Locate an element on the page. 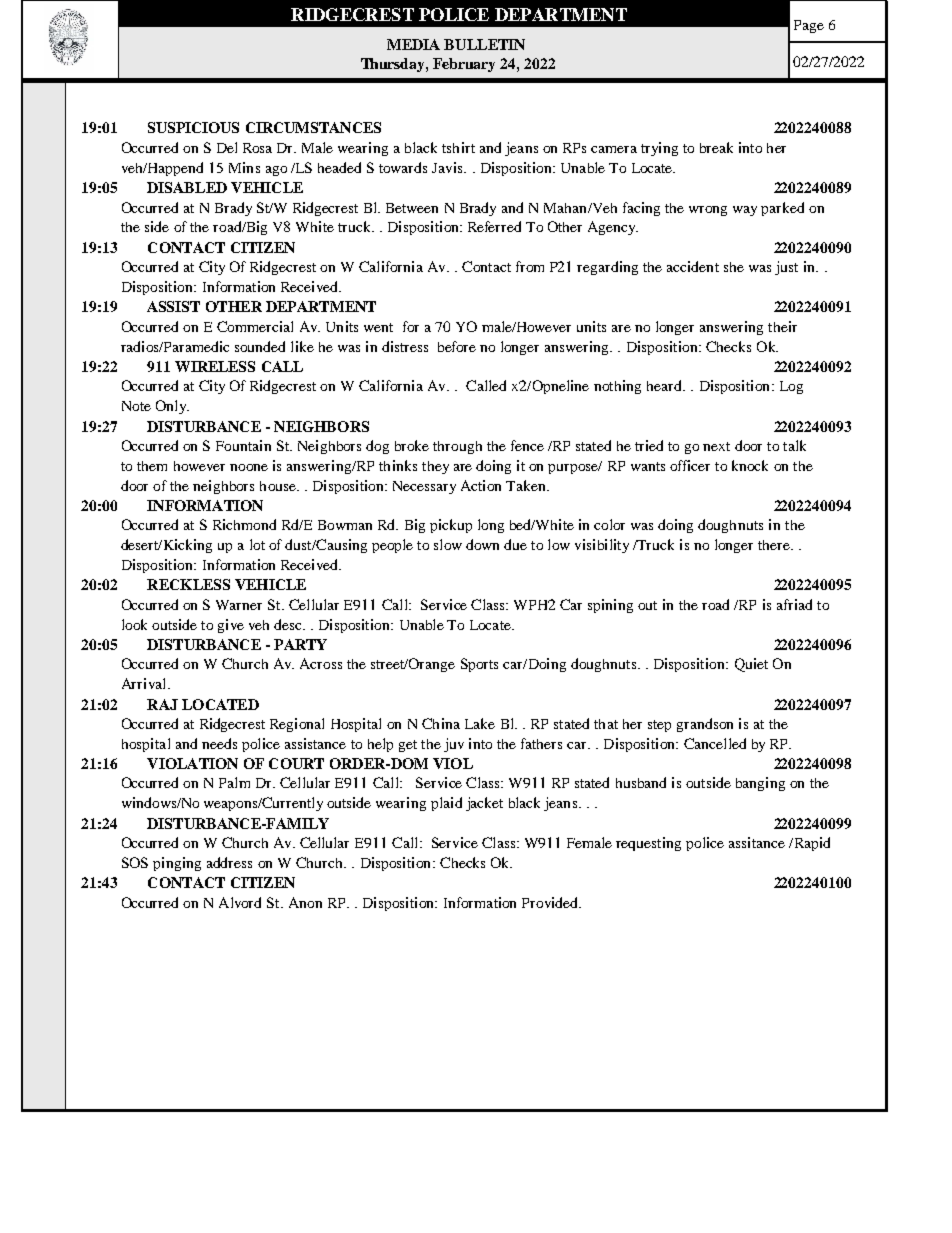 This page has width=952, height=1233. Rapid is located at coordinates (811, 844).
